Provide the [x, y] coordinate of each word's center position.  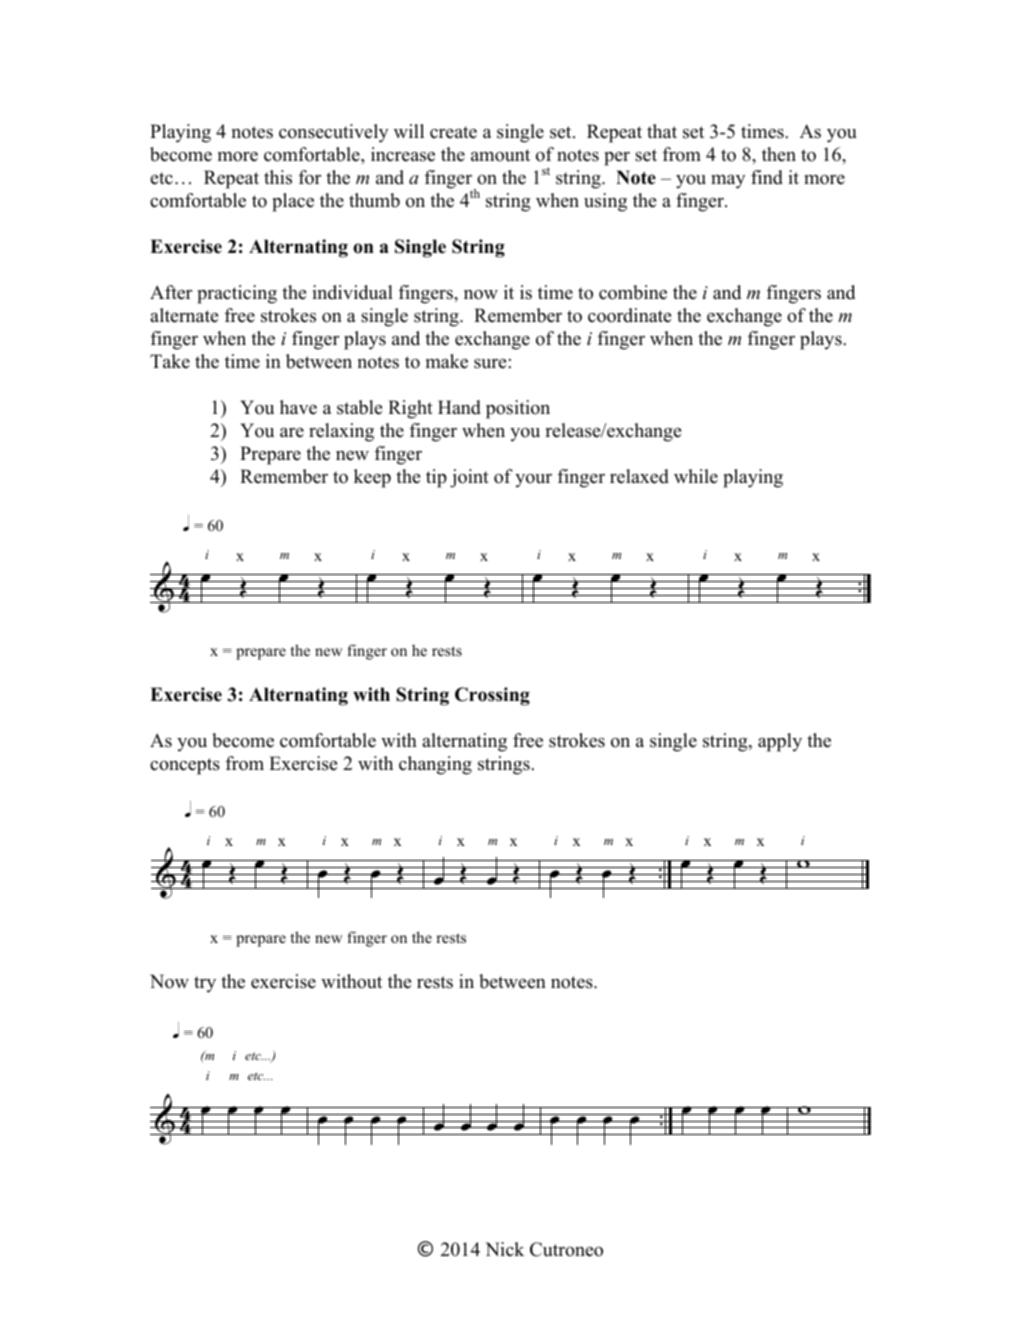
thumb [374, 200]
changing [435, 765]
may [728, 182]
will [409, 131]
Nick [504, 1249]
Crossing [492, 696]
